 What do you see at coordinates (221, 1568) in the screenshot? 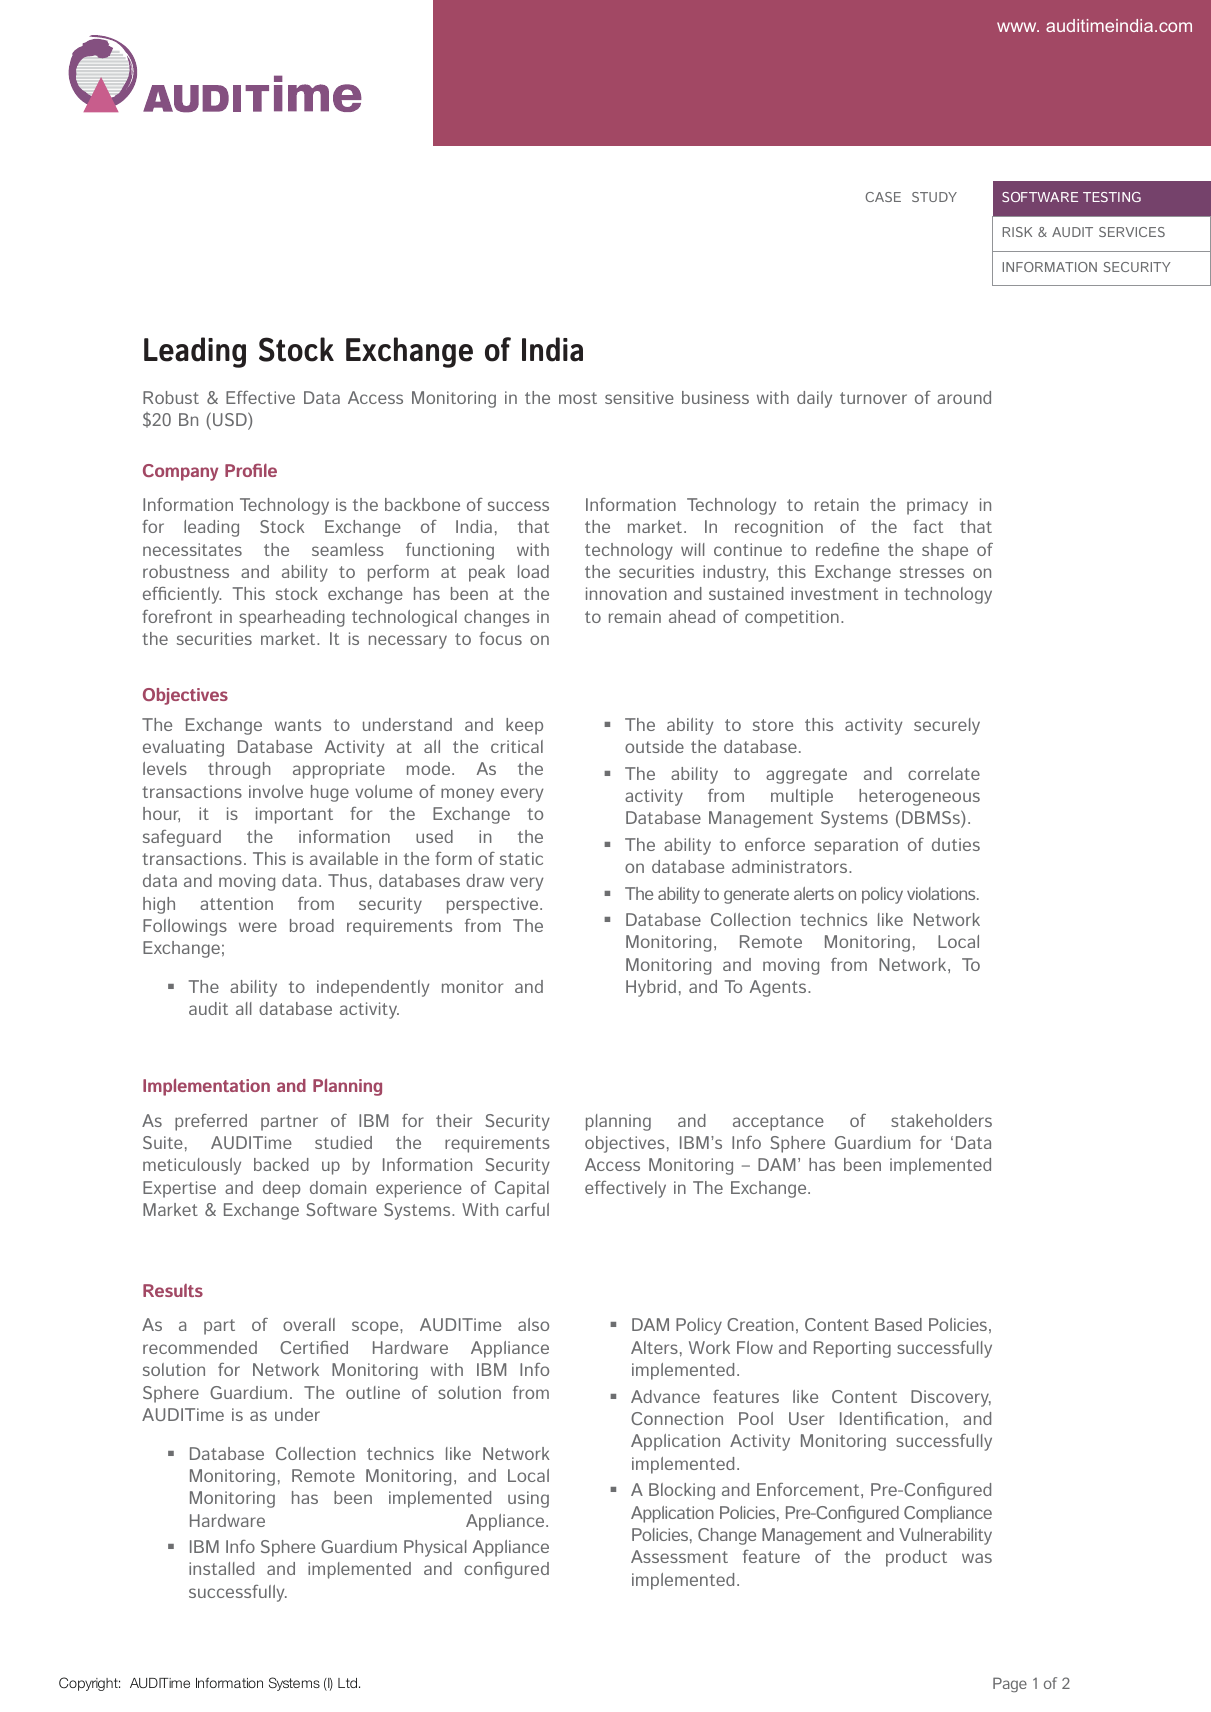
I see `installed` at bounding box center [221, 1568].
